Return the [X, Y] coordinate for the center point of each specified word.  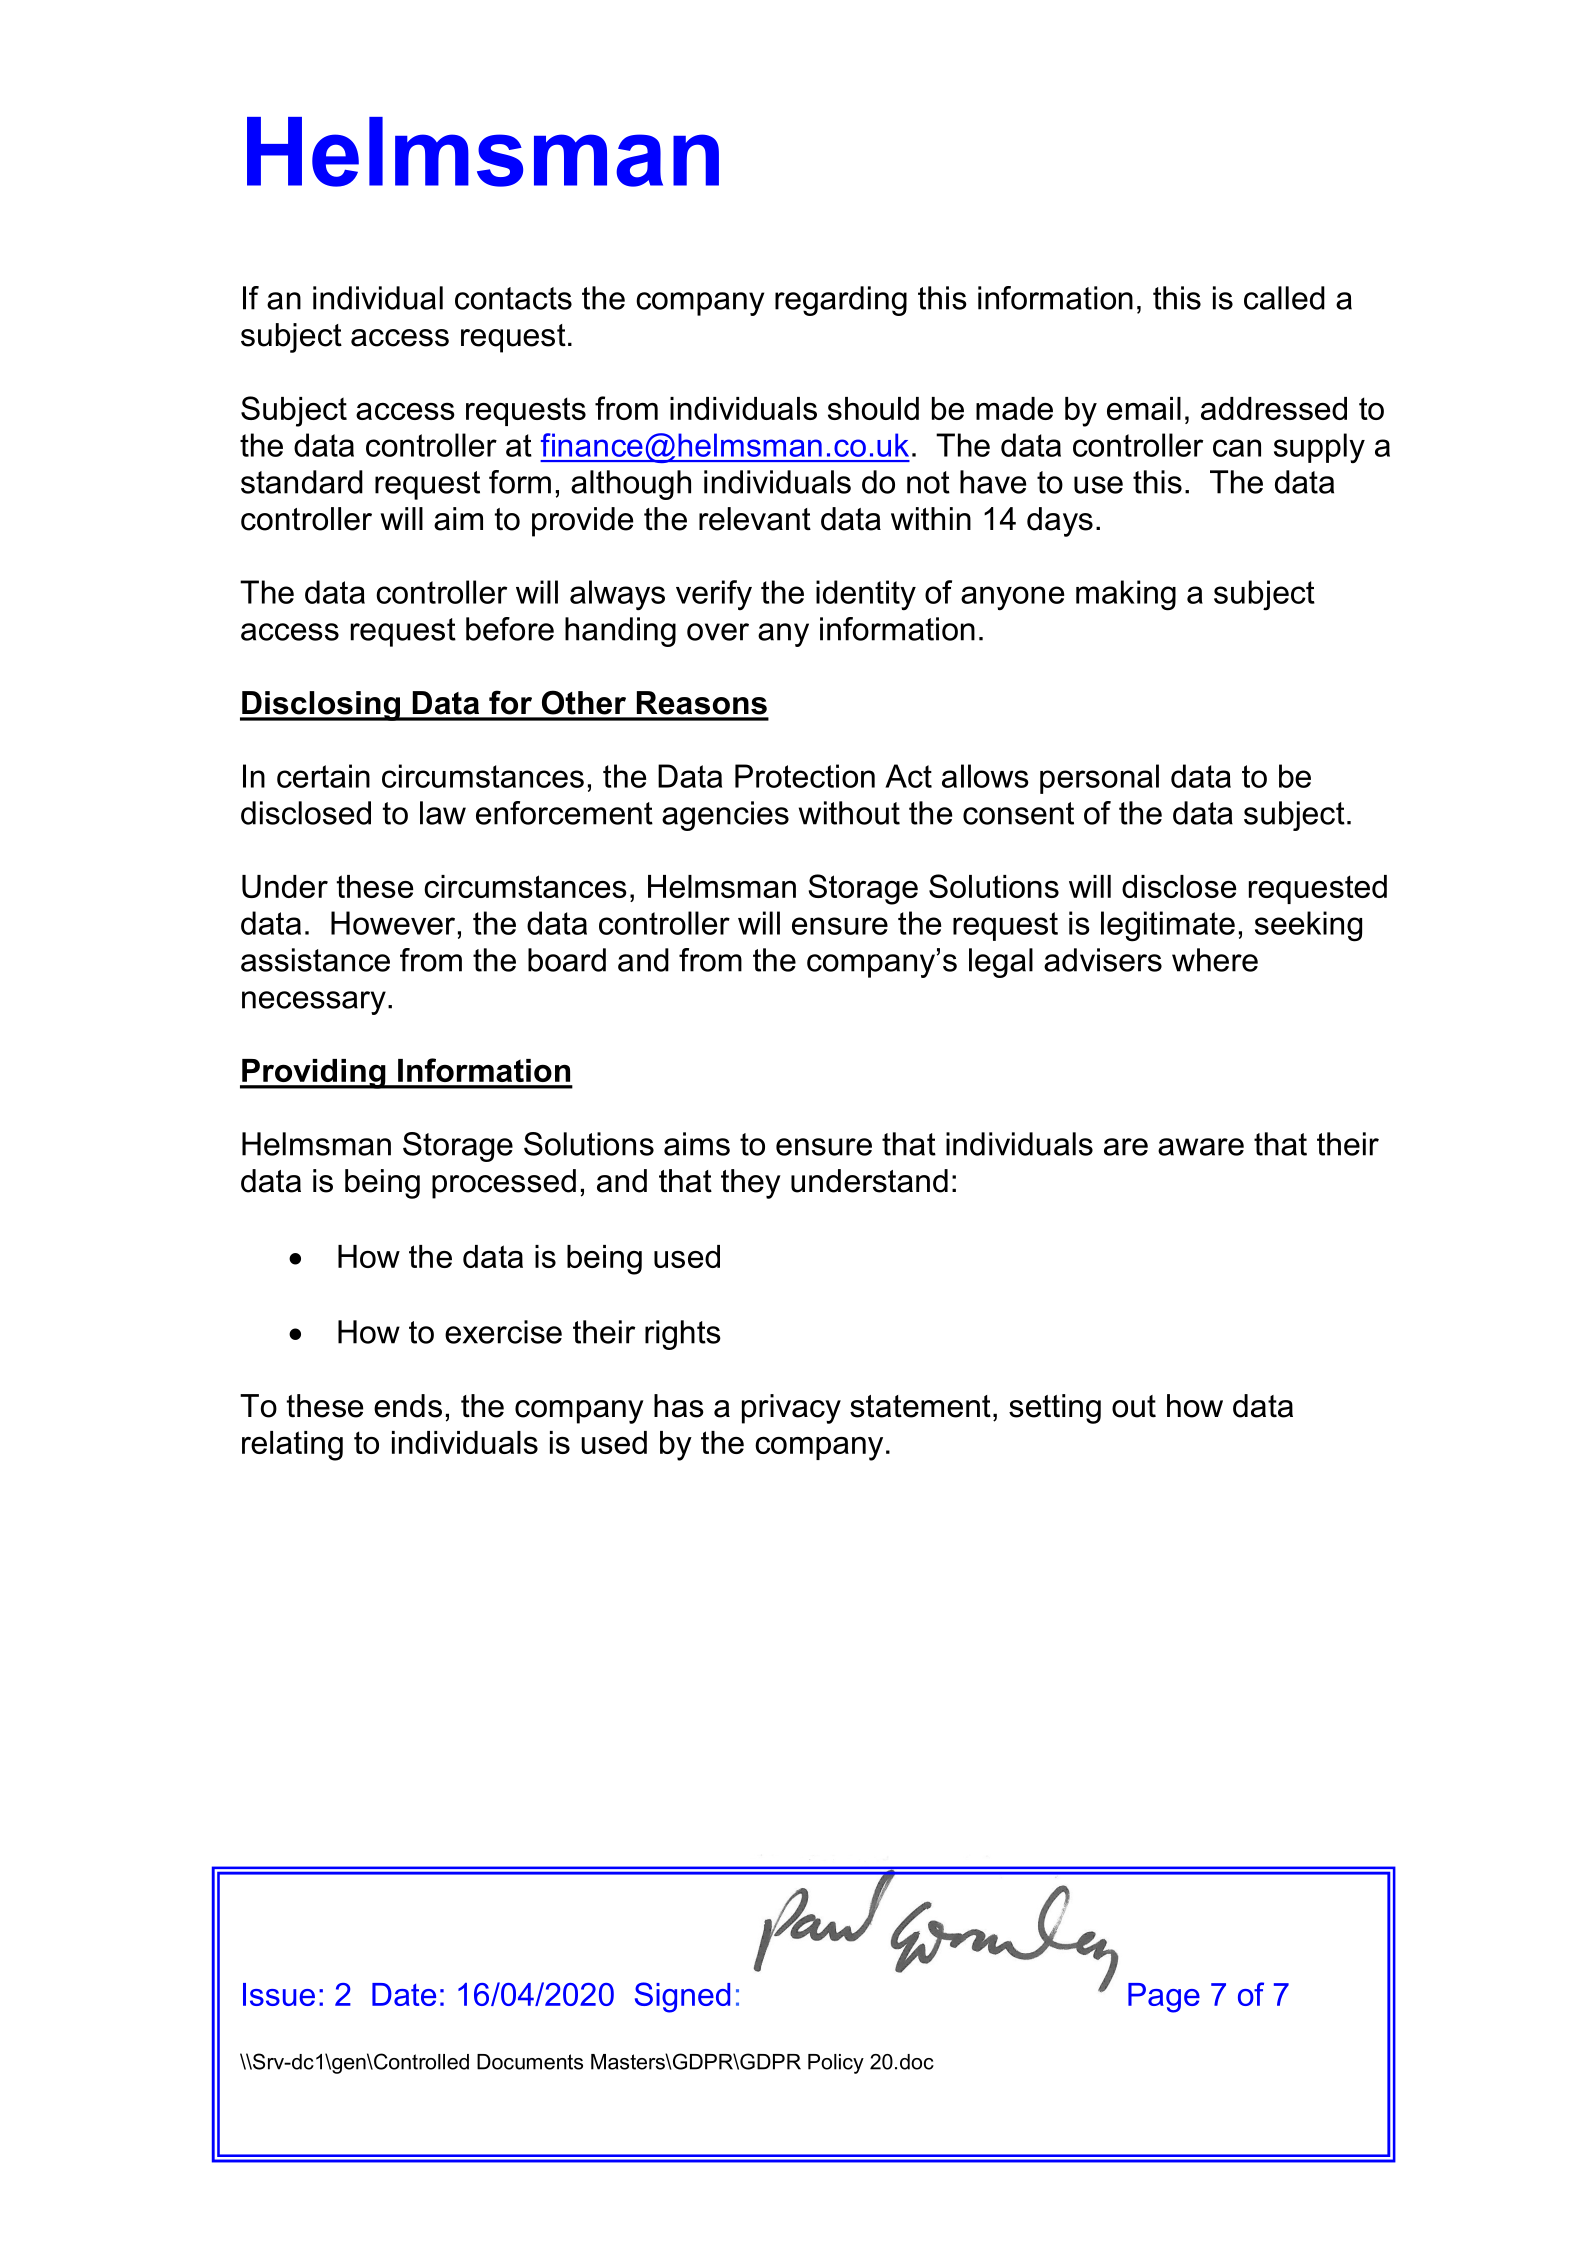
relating [292, 1446]
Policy [836, 2064]
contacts [513, 298]
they [751, 1184]
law [443, 813]
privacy [791, 1409]
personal [1099, 779]
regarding [841, 301]
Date [404, 1994]
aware [1201, 1147]
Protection [805, 776]
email [1144, 408]
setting [1055, 1409]
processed [504, 1184]
